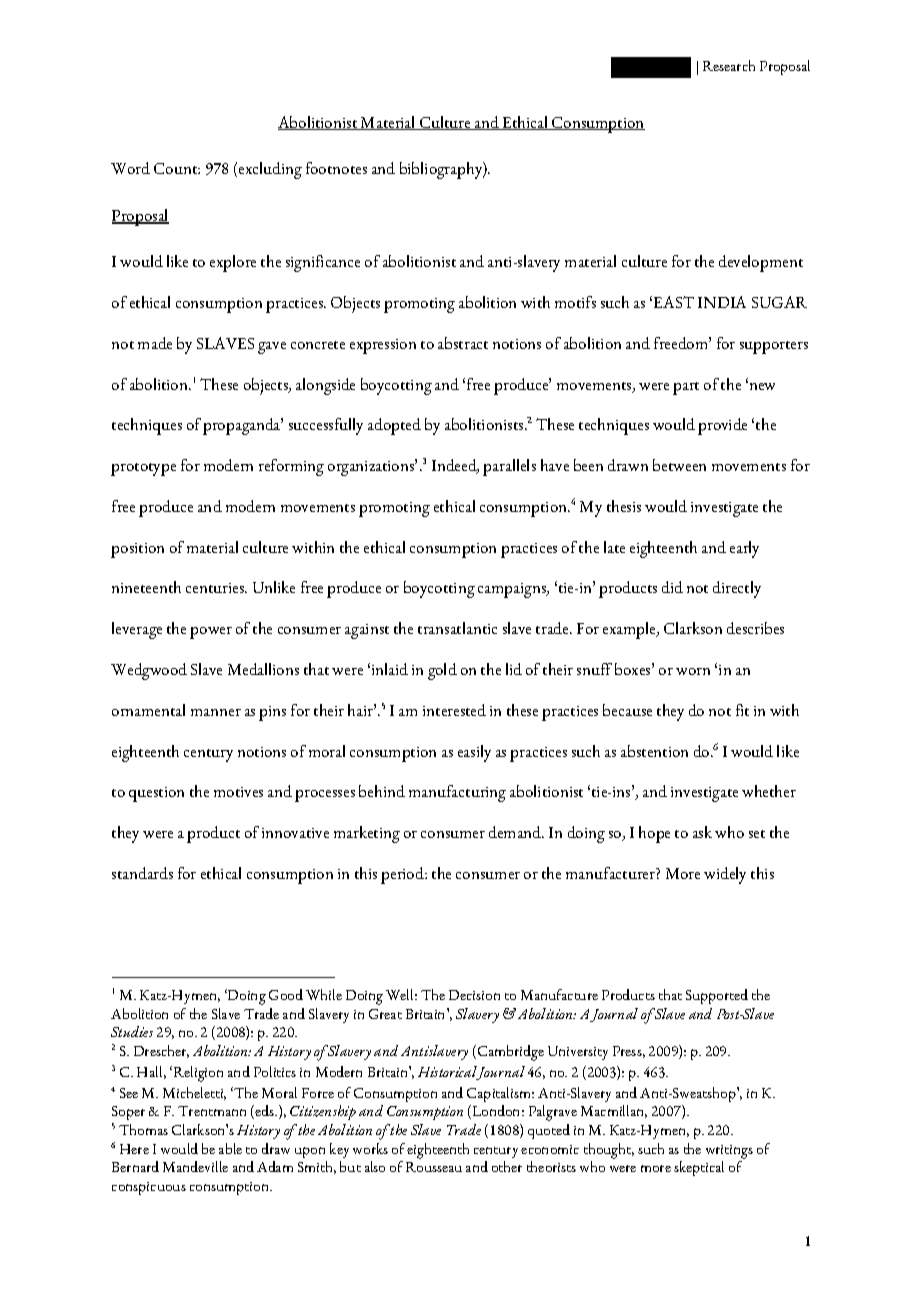 This screenshot has width=924, height=1308. Describe the element at coordinates (195, 1166) in the screenshot. I see `Mandeville` at that location.
